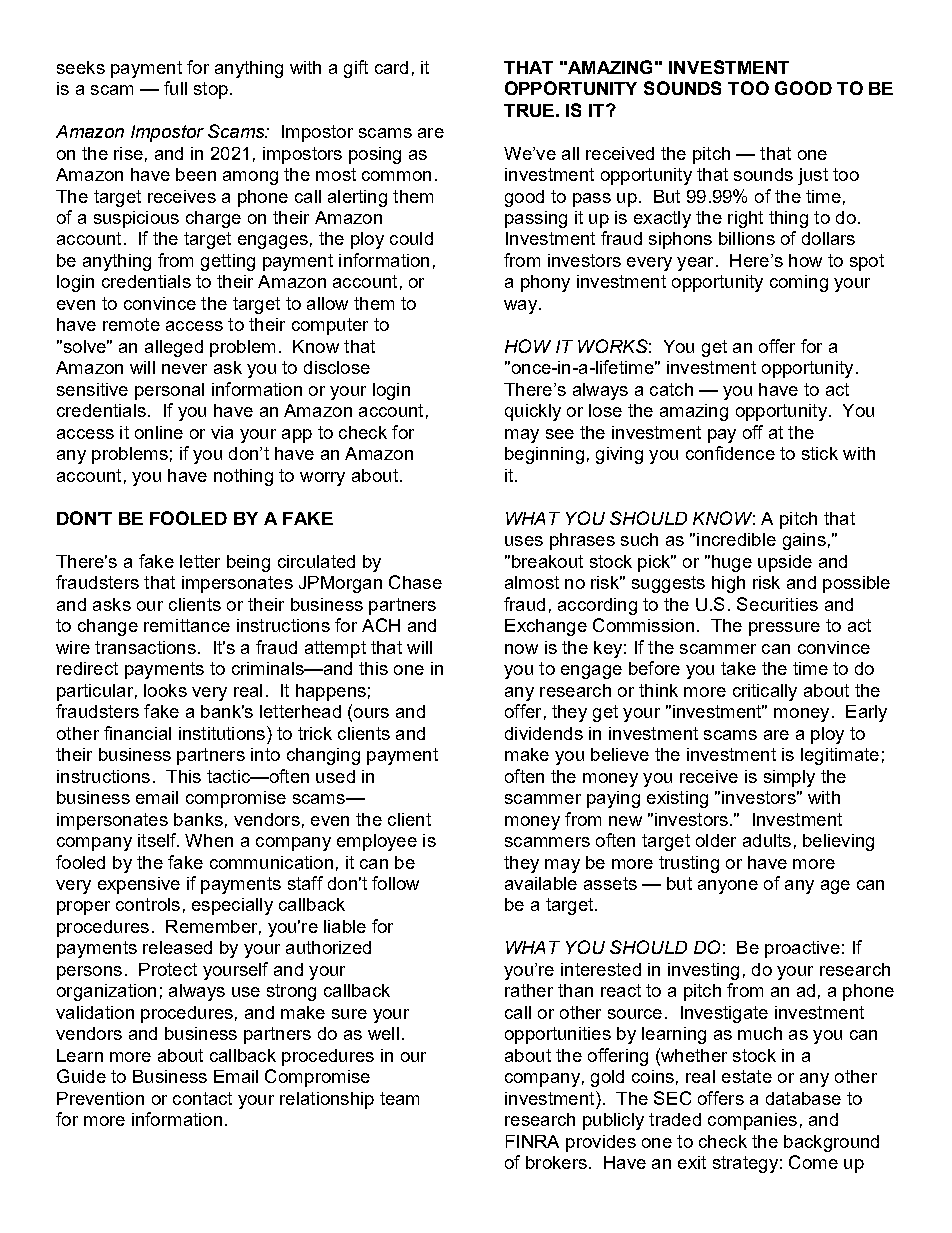 This screenshot has height=1233, width=952. What do you see at coordinates (248, 563) in the screenshot?
I see `being` at bounding box center [248, 563].
